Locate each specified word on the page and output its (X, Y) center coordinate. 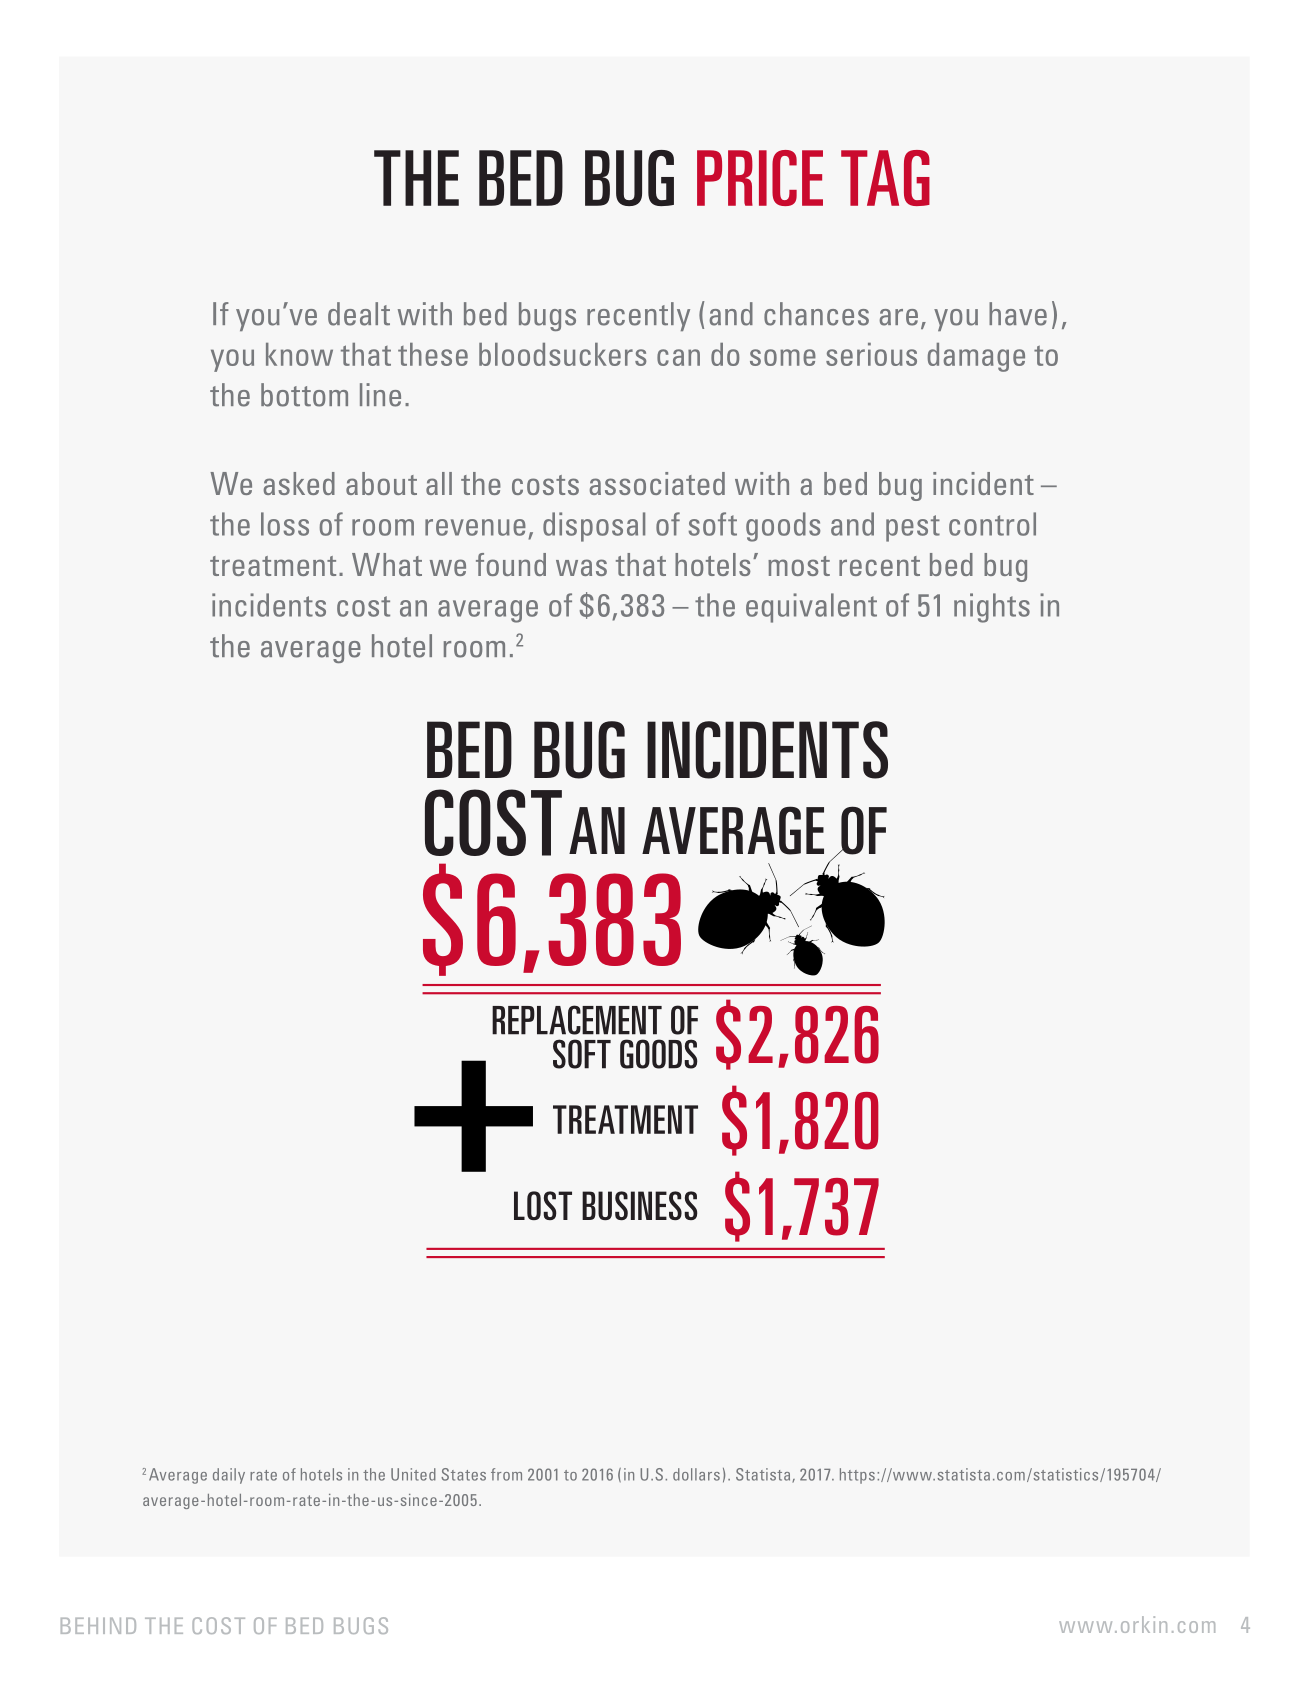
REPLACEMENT (577, 1020)
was (581, 567)
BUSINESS (640, 1205)
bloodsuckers (562, 354)
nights (992, 608)
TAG (885, 178)
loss (285, 524)
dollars (696, 1474)
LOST (543, 1205)
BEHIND (98, 1626)
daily (229, 1476)
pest (913, 528)
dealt (359, 314)
